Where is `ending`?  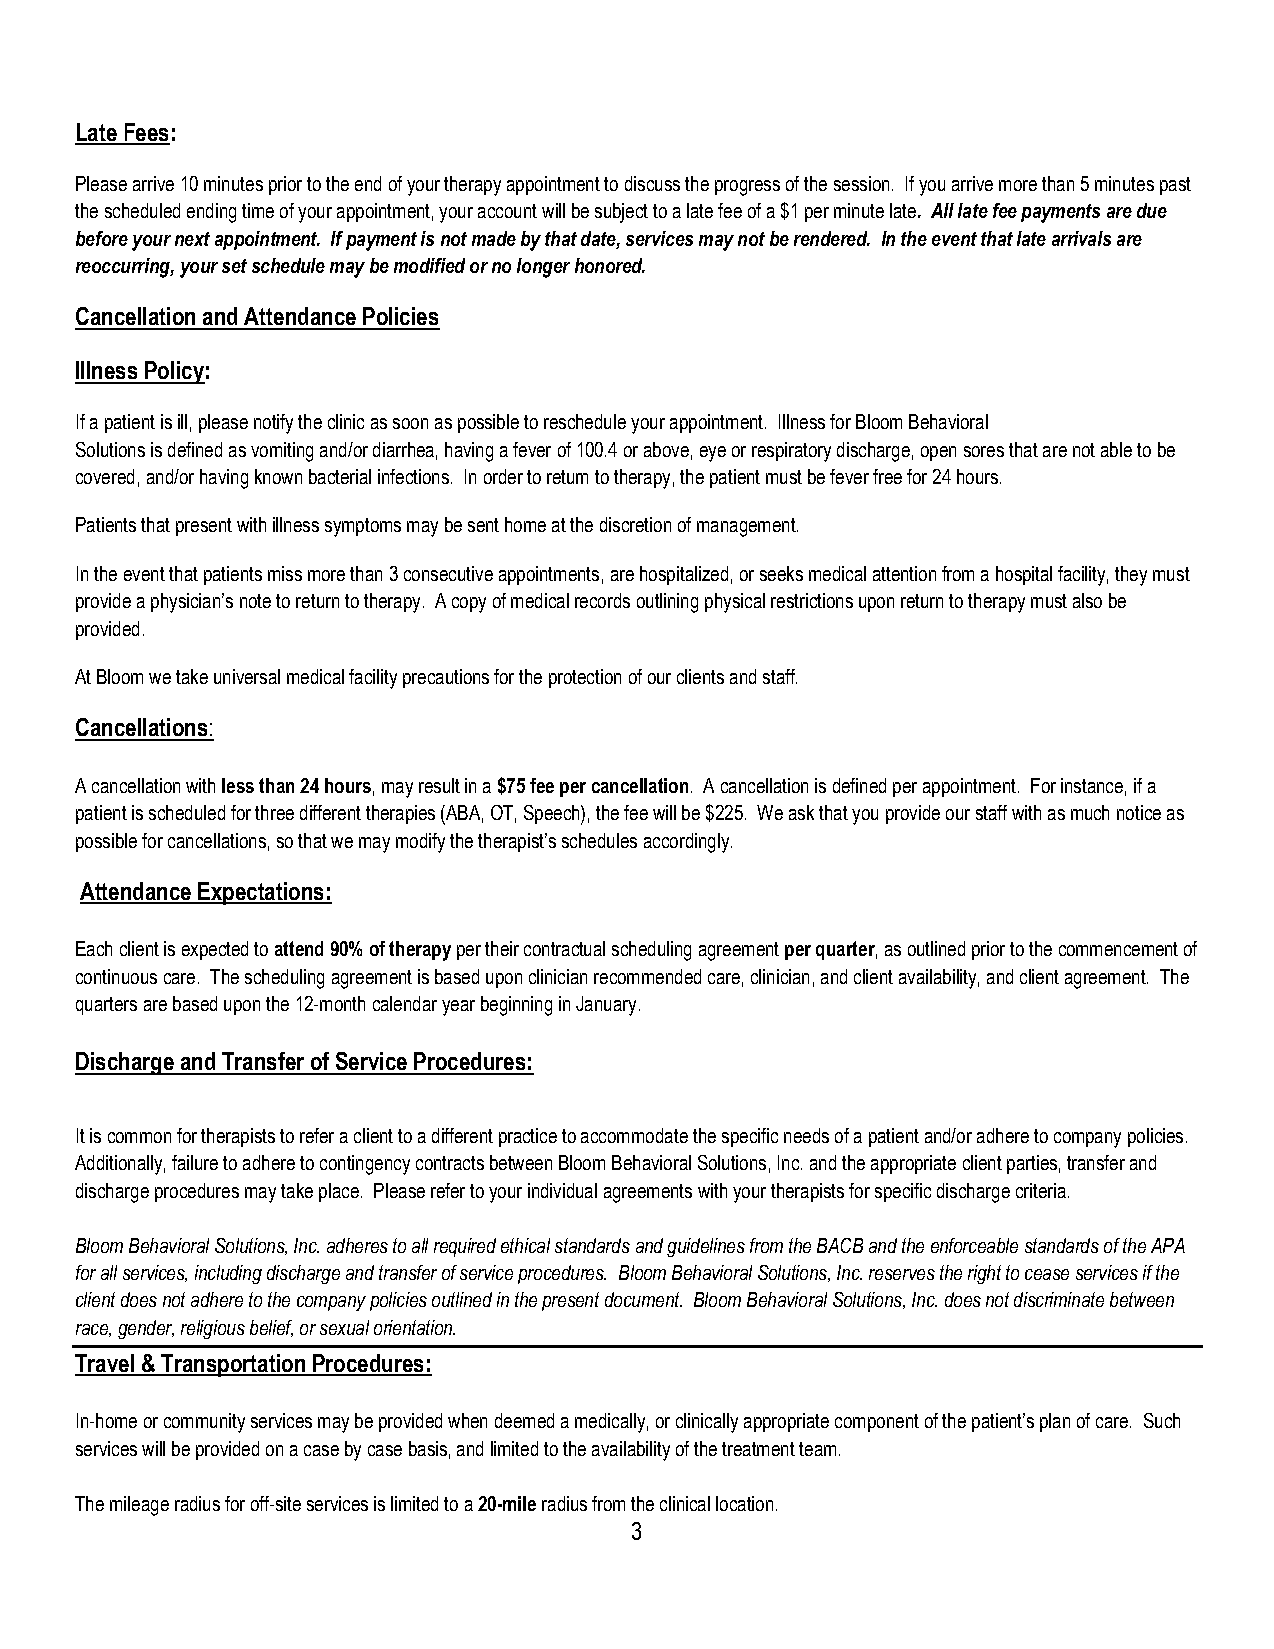
ending is located at coordinates (211, 213).
